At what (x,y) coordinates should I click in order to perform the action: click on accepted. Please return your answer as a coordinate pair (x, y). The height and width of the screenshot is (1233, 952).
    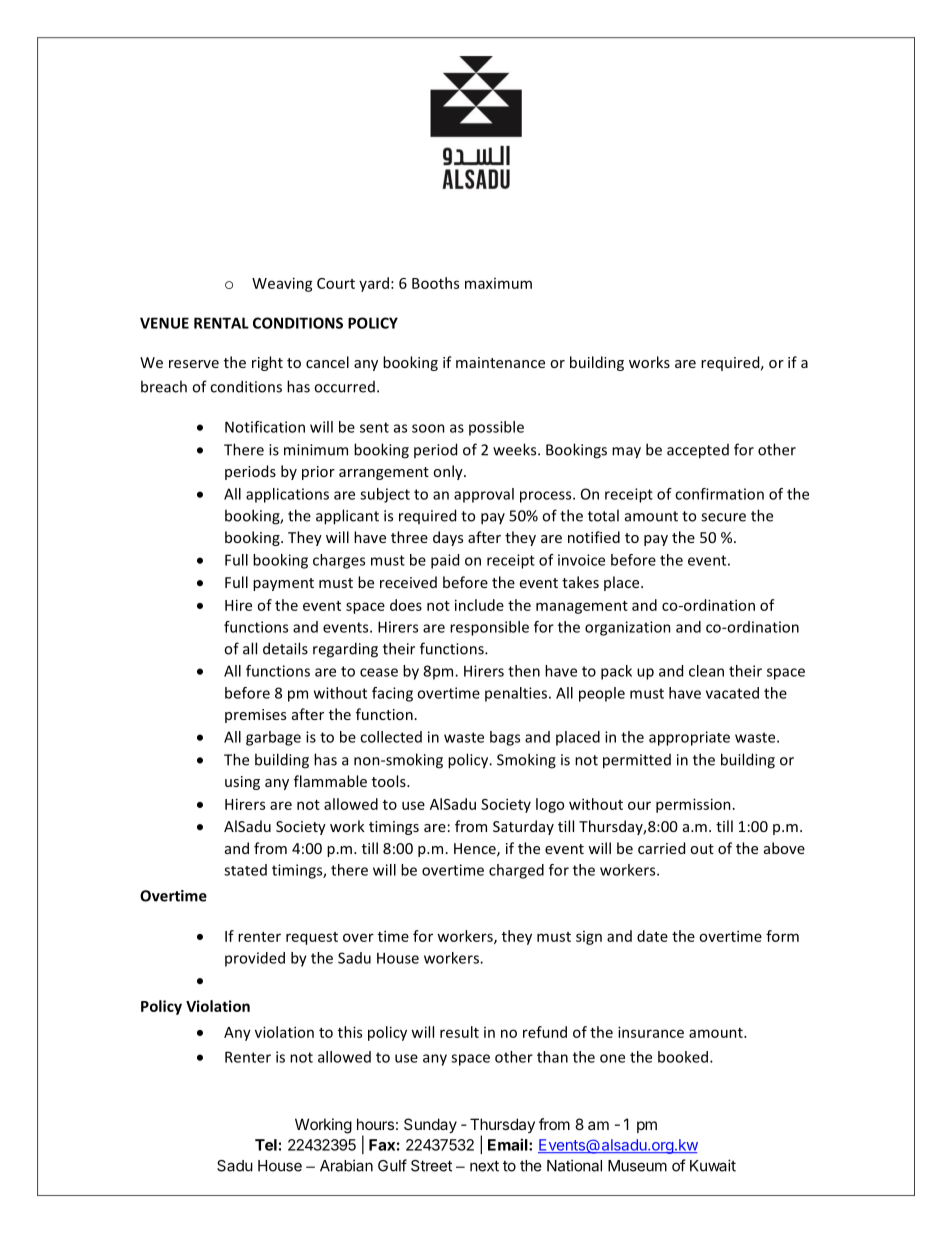
    Looking at the image, I should click on (698, 451).
